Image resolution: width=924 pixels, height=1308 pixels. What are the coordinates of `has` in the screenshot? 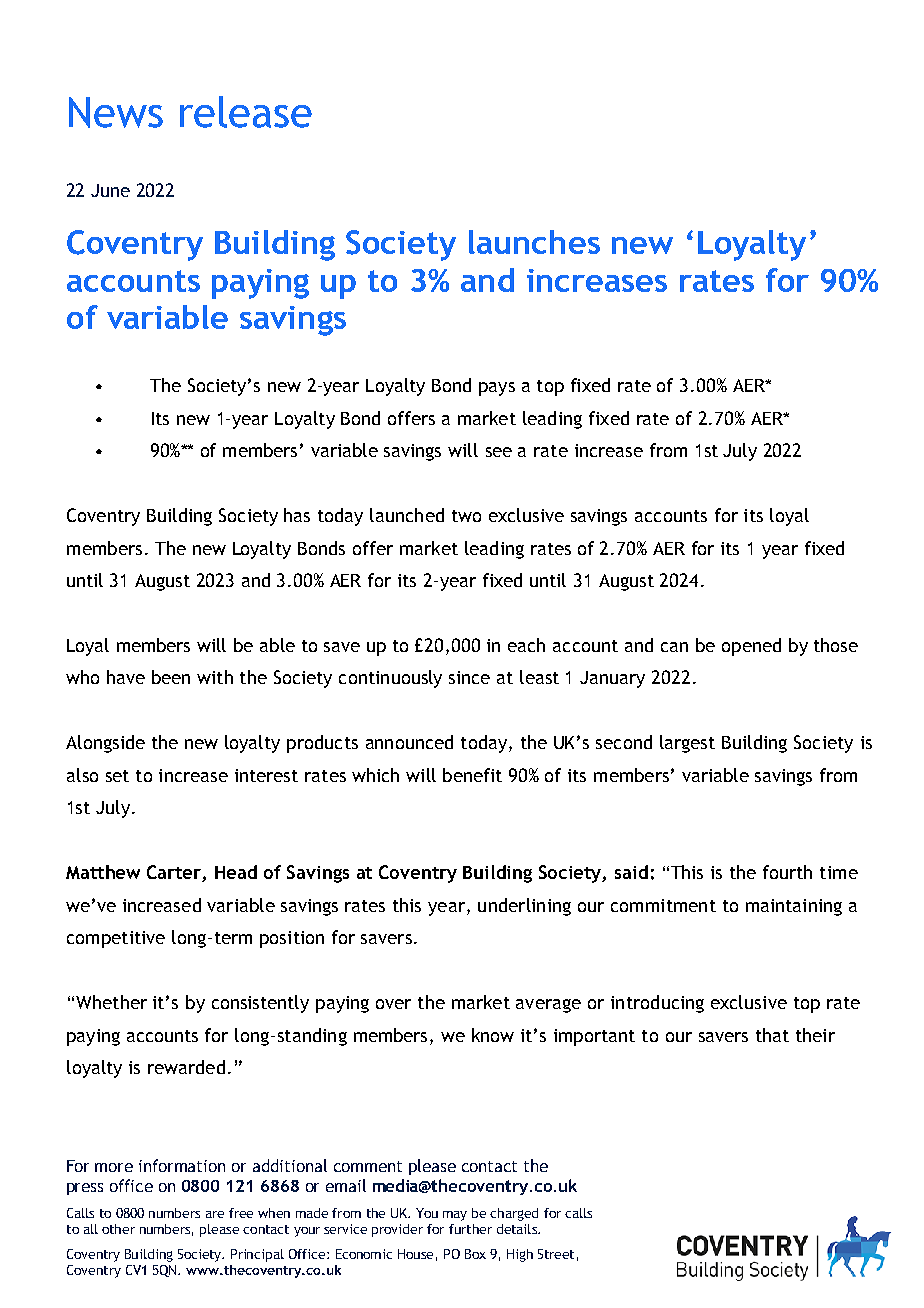 It's located at (297, 515).
